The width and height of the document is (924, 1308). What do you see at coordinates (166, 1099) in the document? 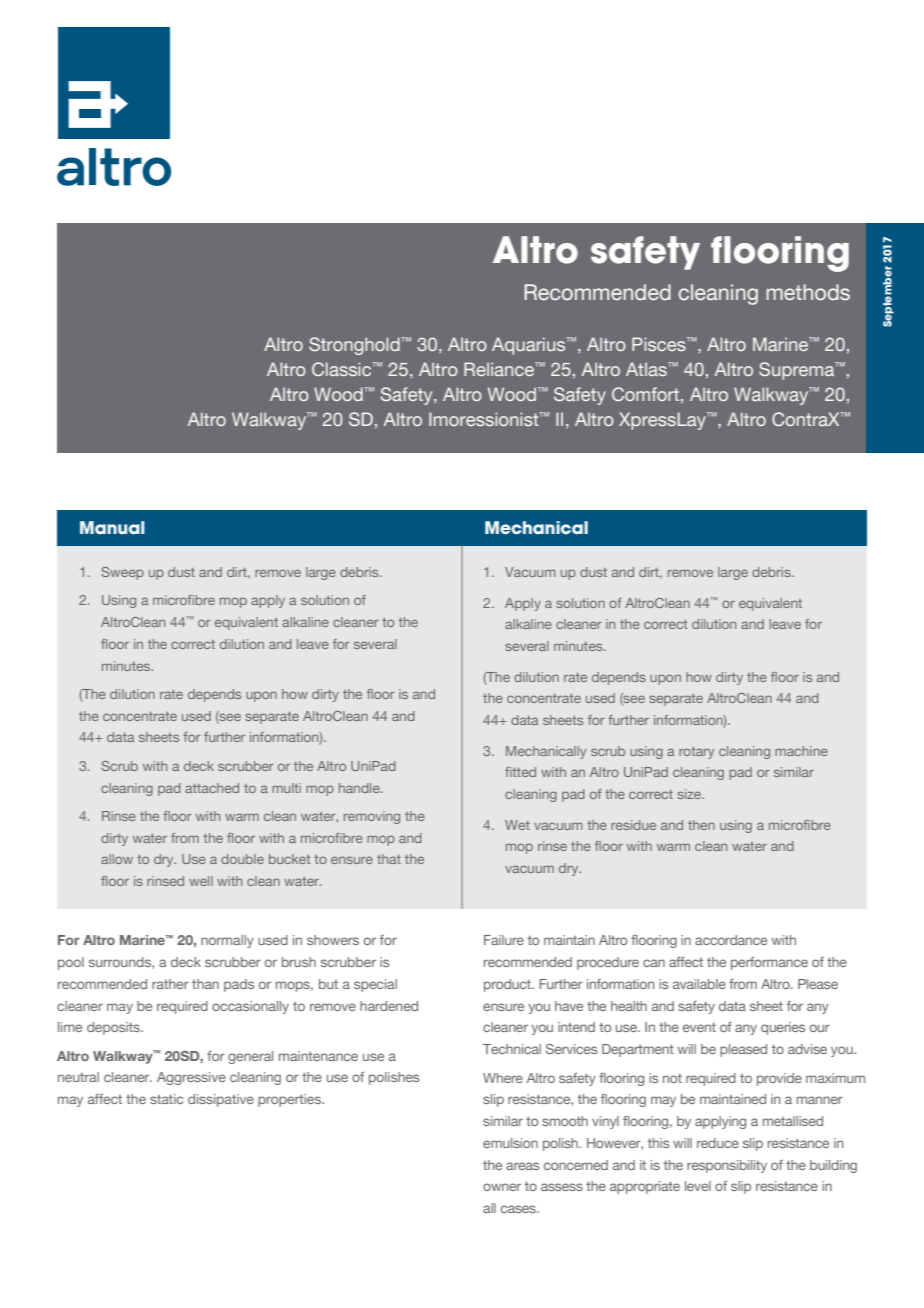
I see `static` at bounding box center [166, 1099].
